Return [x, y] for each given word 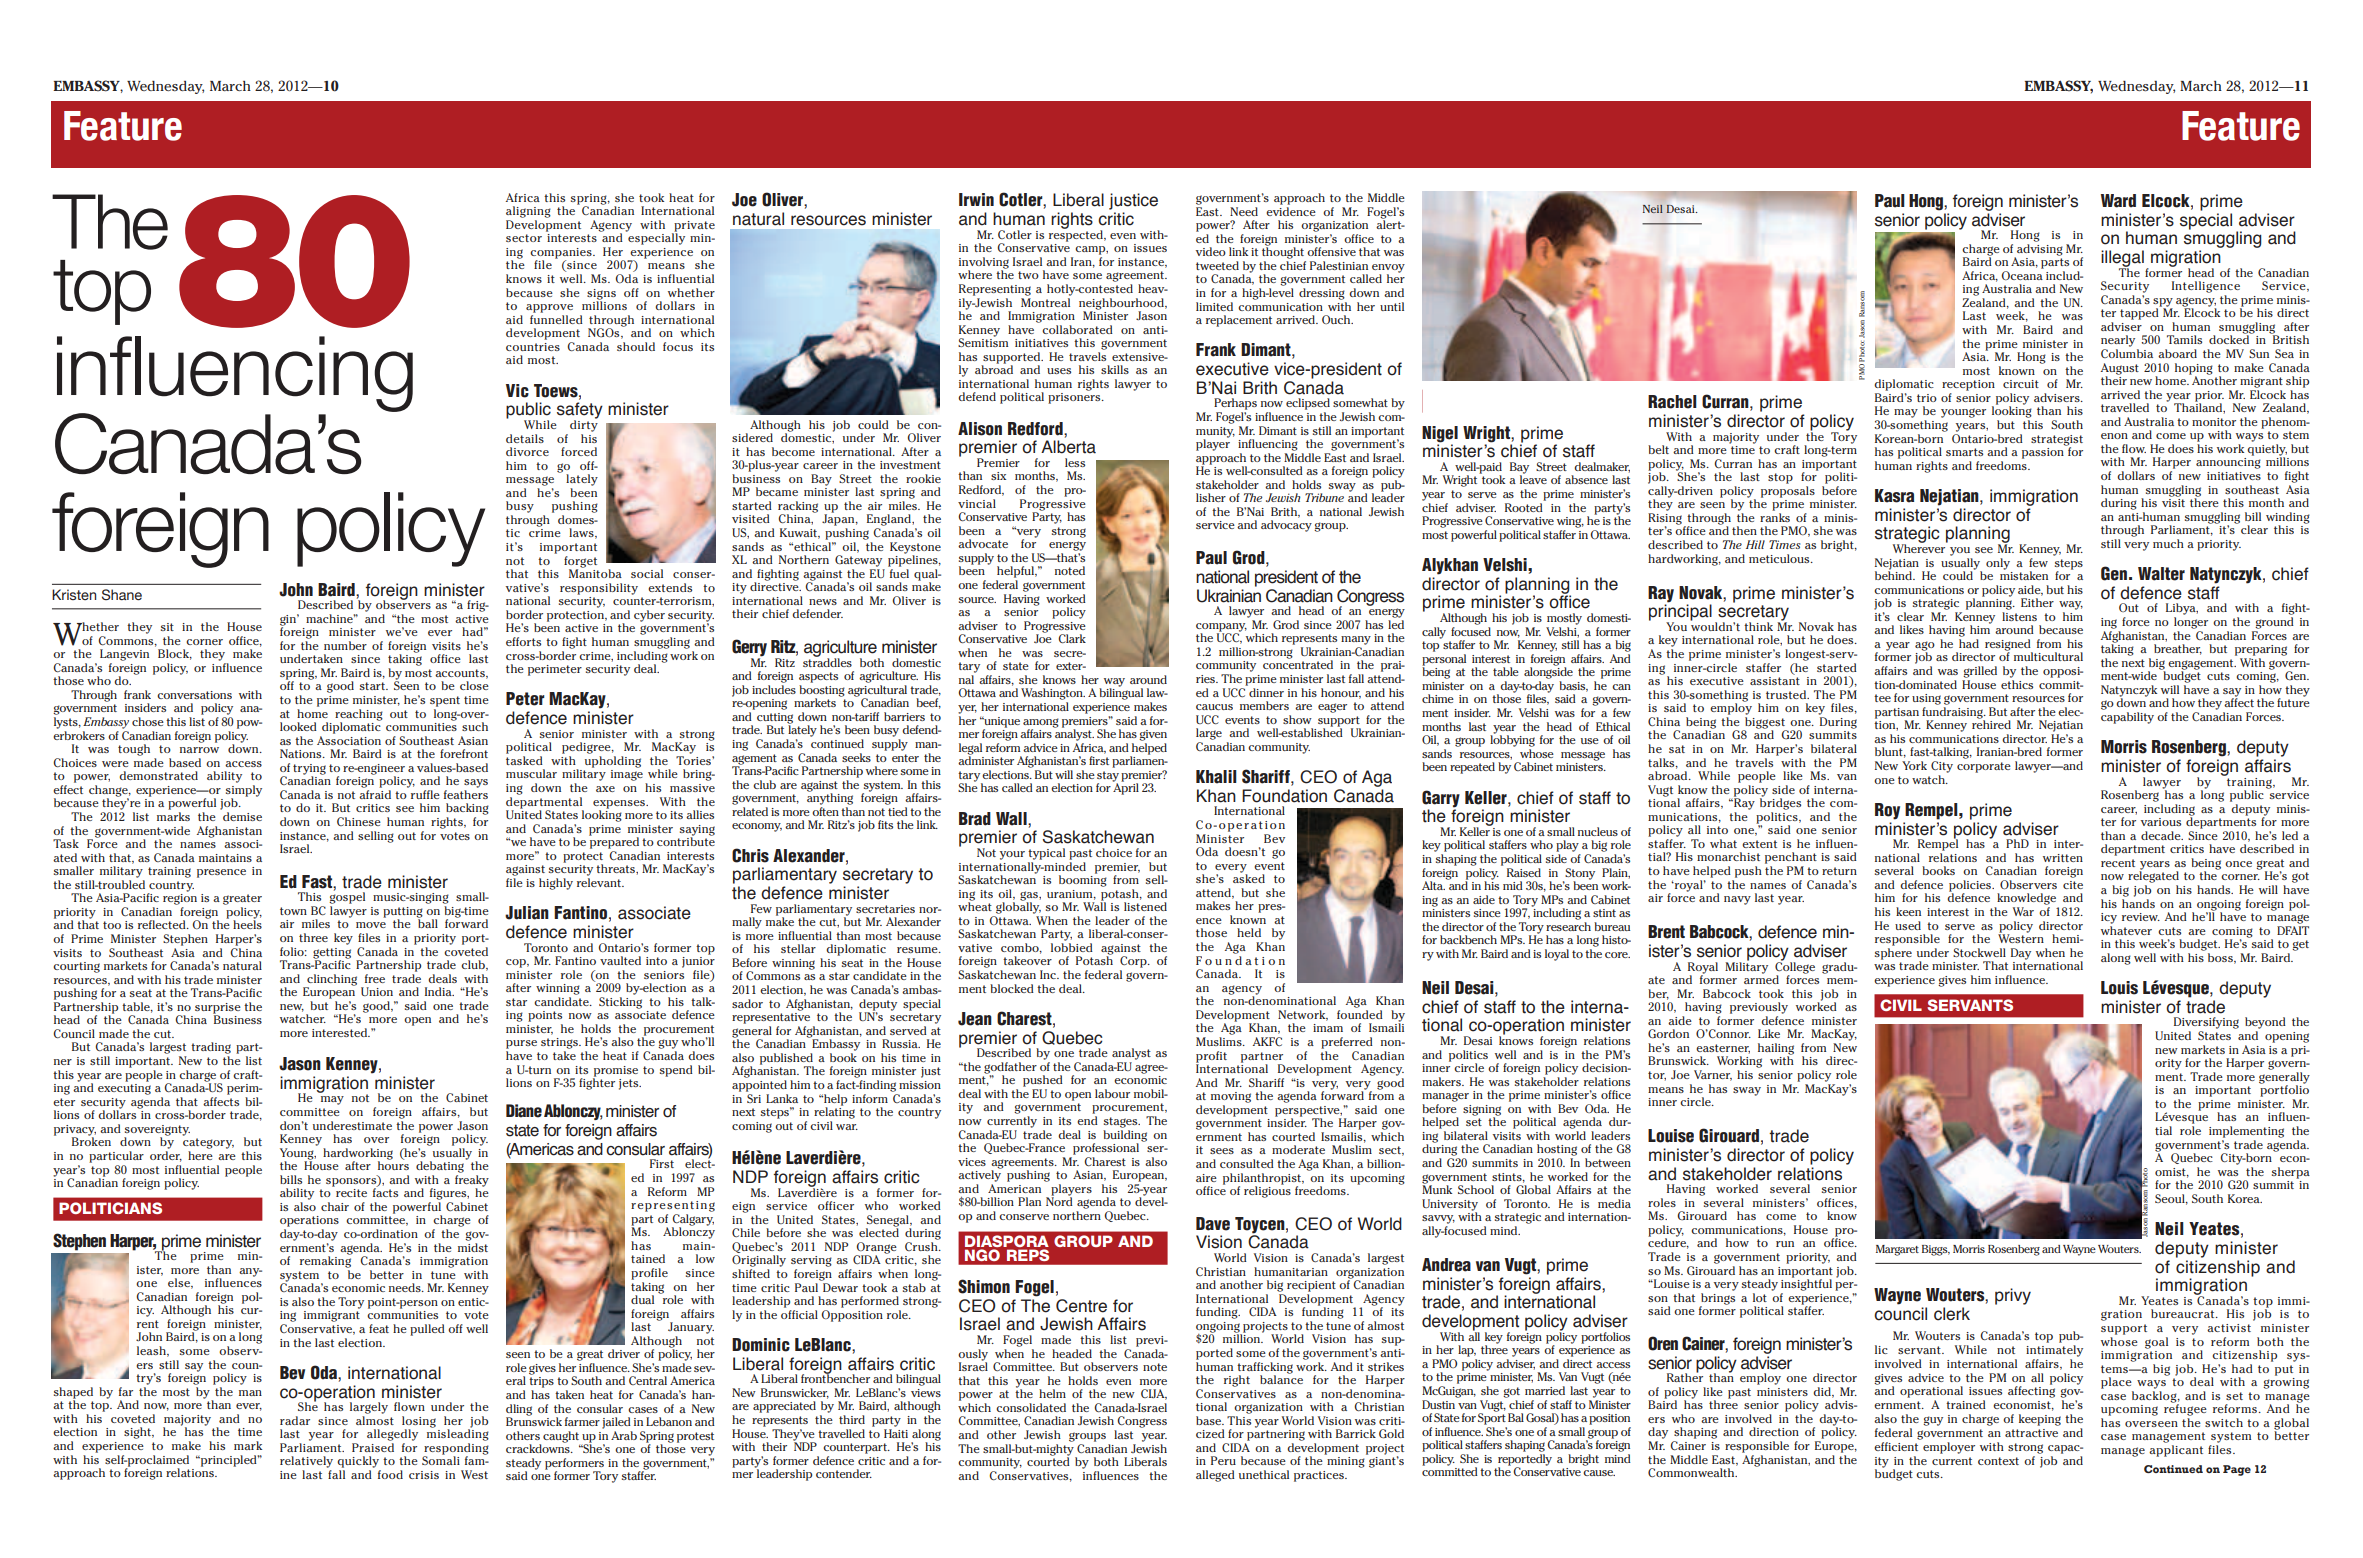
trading [211, 1049]
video [1211, 251]
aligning [528, 212]
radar [295, 1420]
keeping [2040, 1420]
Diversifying [2206, 1024]
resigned [2009, 646]
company [1221, 628]
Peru [1223, 1460]
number [345, 645]
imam [1328, 1028]
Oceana [2022, 275]
